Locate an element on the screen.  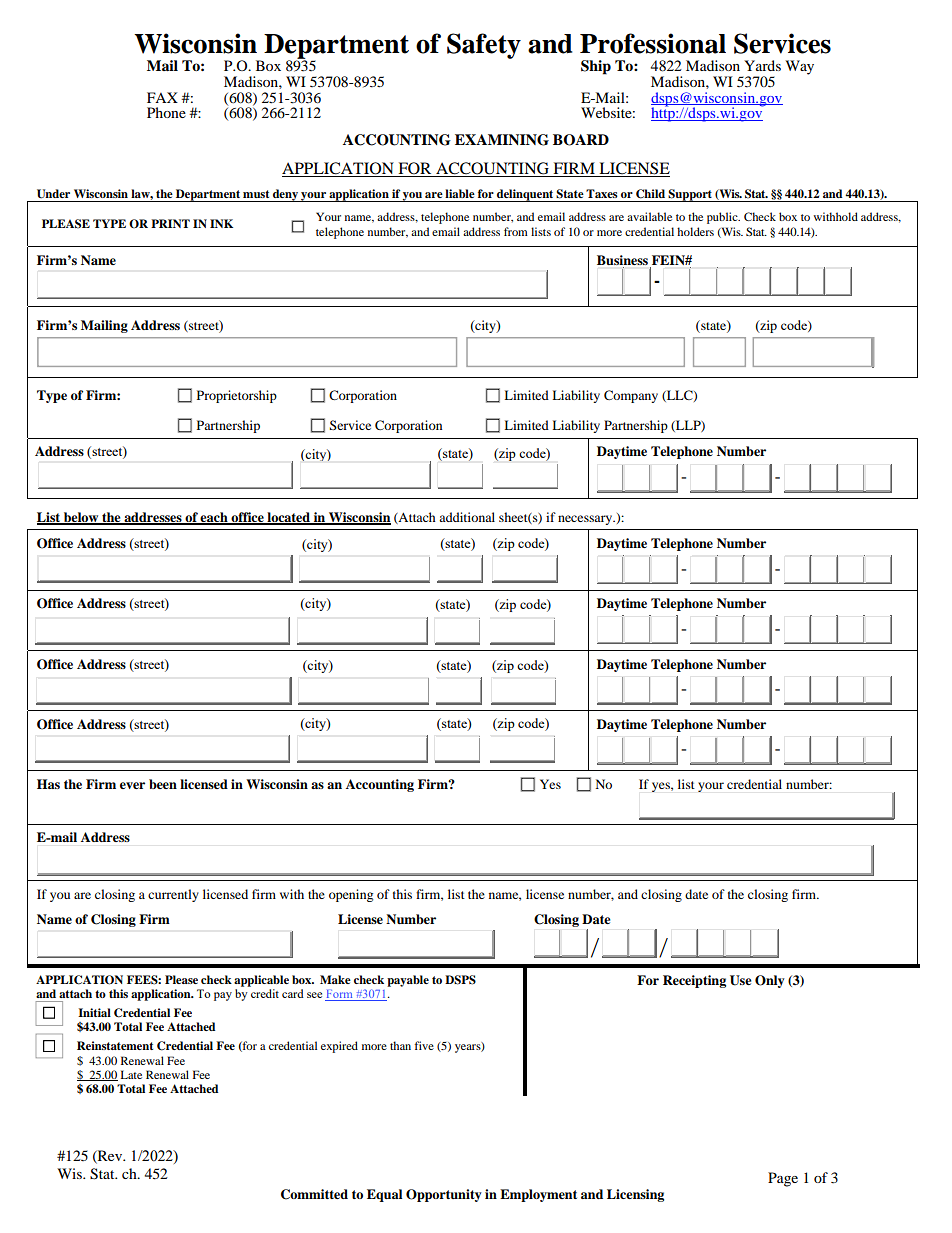
Company is located at coordinates (631, 396).
